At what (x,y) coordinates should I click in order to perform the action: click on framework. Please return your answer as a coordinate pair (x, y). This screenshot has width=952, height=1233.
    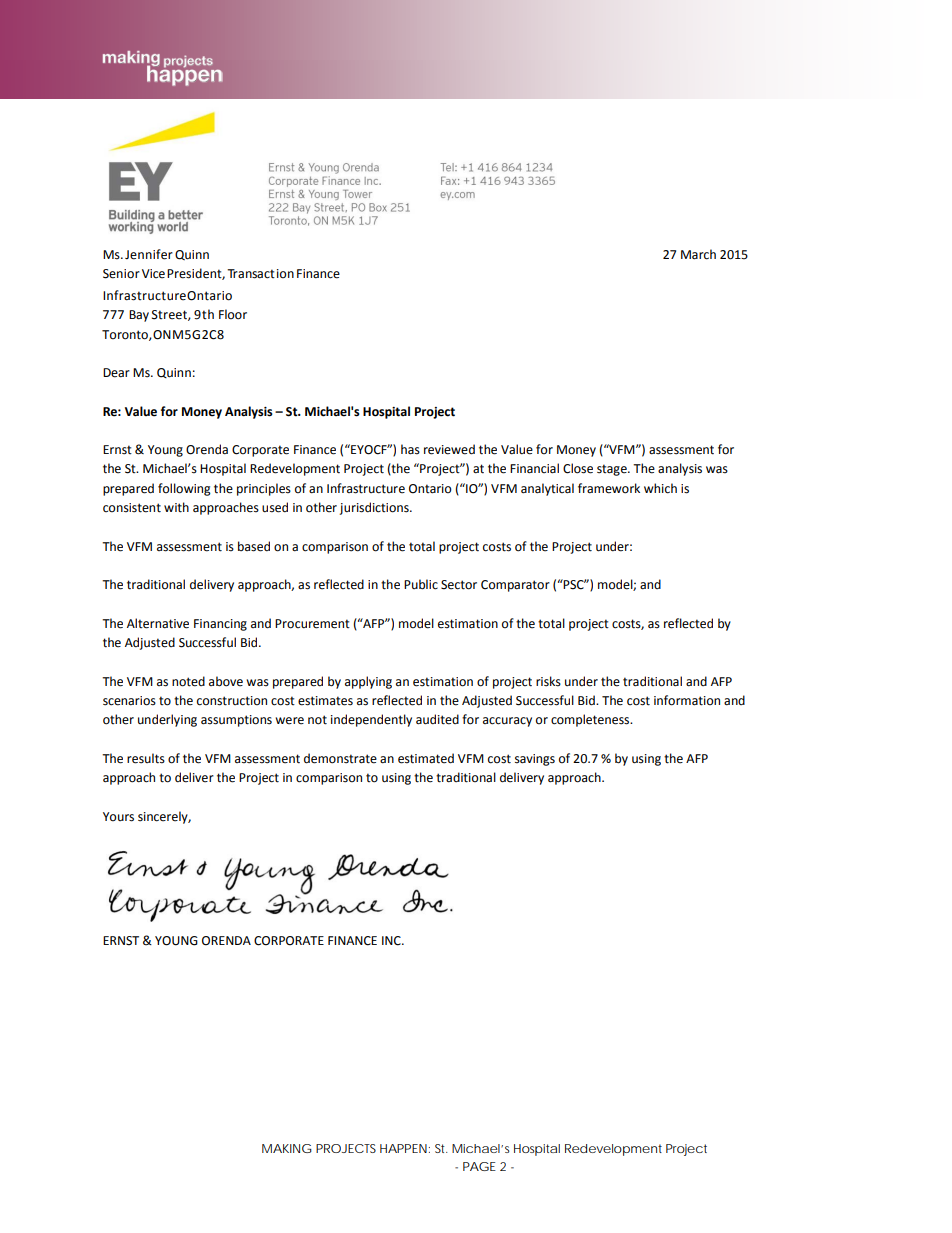
    Looking at the image, I should click on (609, 488).
